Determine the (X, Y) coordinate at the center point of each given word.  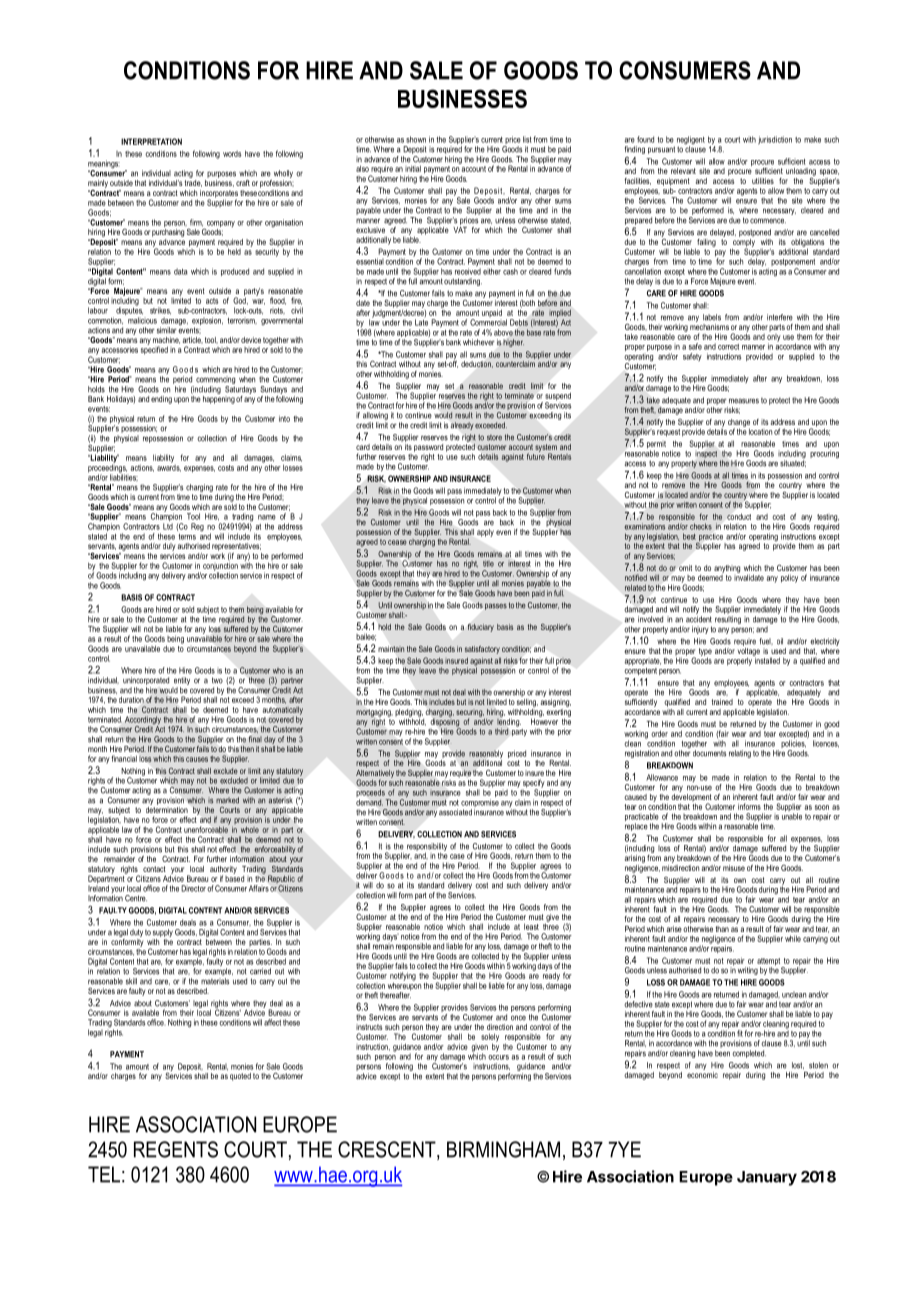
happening (219, 398)
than (722, 929)
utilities (763, 181)
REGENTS (176, 1149)
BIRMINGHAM (503, 1149)
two (217, 680)
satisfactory (482, 650)
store (494, 438)
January (767, 1178)
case (457, 856)
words (232, 154)
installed (766, 659)
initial (413, 168)
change (739, 424)
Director (193, 888)
